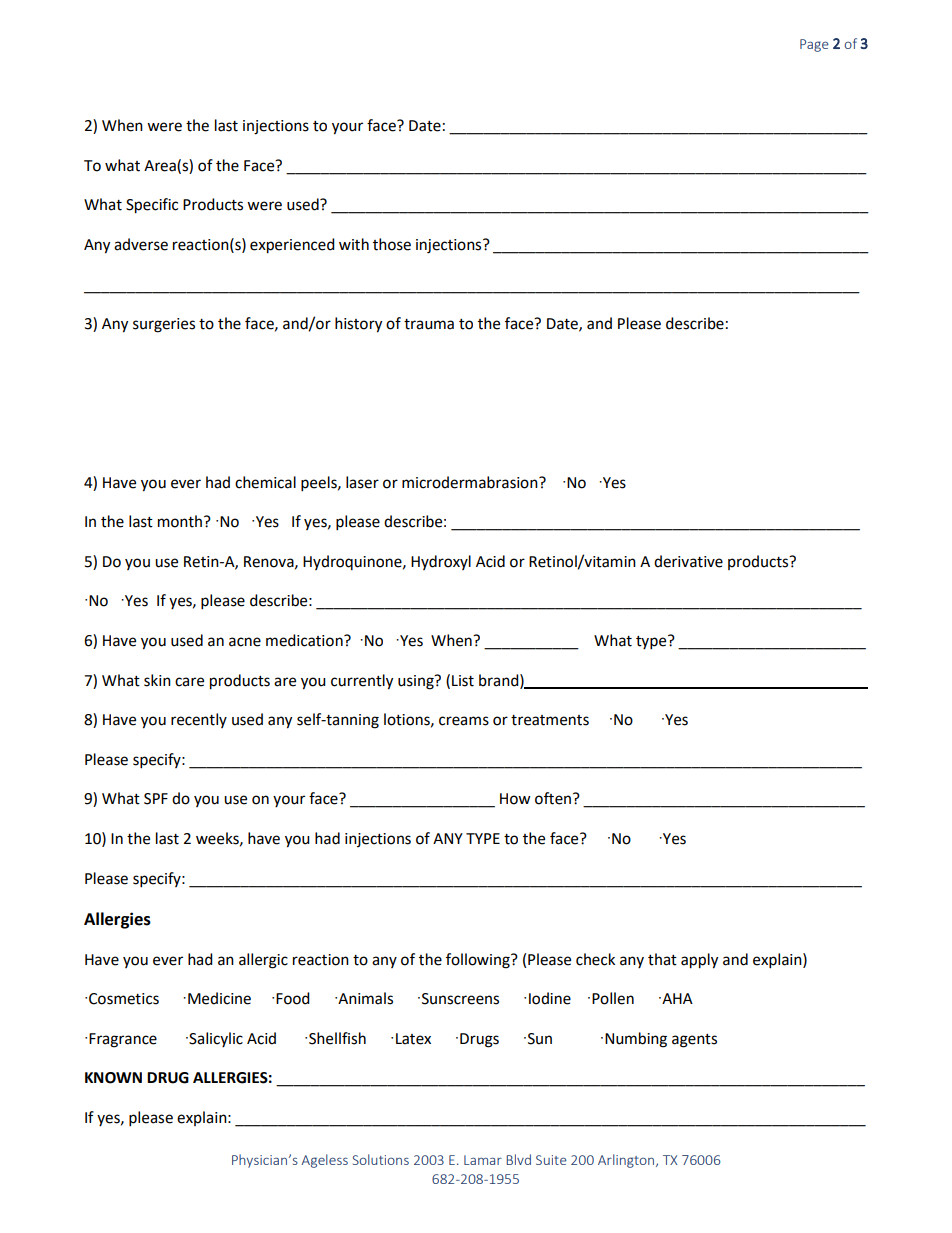  What do you see at coordinates (152, 206) in the document?
I see `Specific` at bounding box center [152, 206].
